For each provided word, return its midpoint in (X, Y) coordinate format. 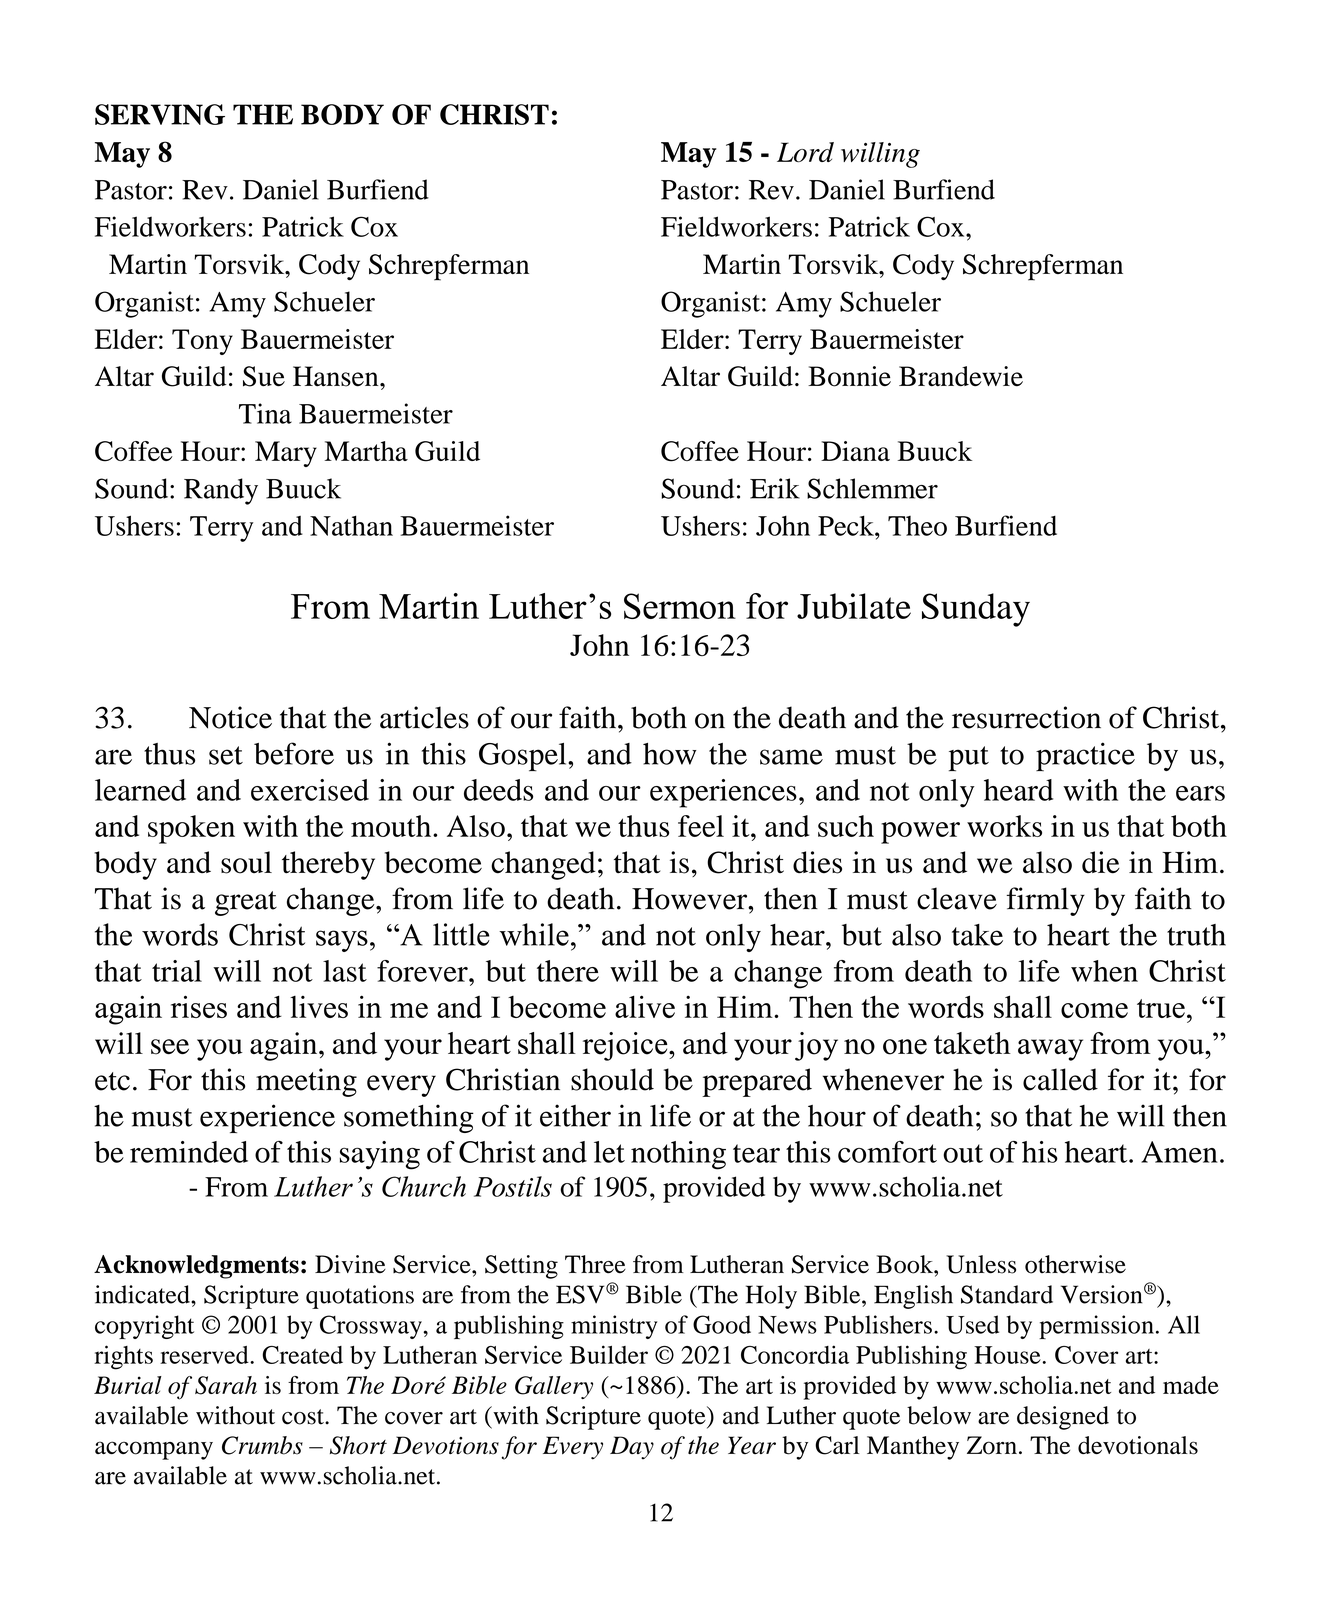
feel (701, 826)
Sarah (226, 1385)
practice (1085, 756)
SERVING (160, 114)
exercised (310, 790)
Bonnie (849, 376)
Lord (805, 152)
